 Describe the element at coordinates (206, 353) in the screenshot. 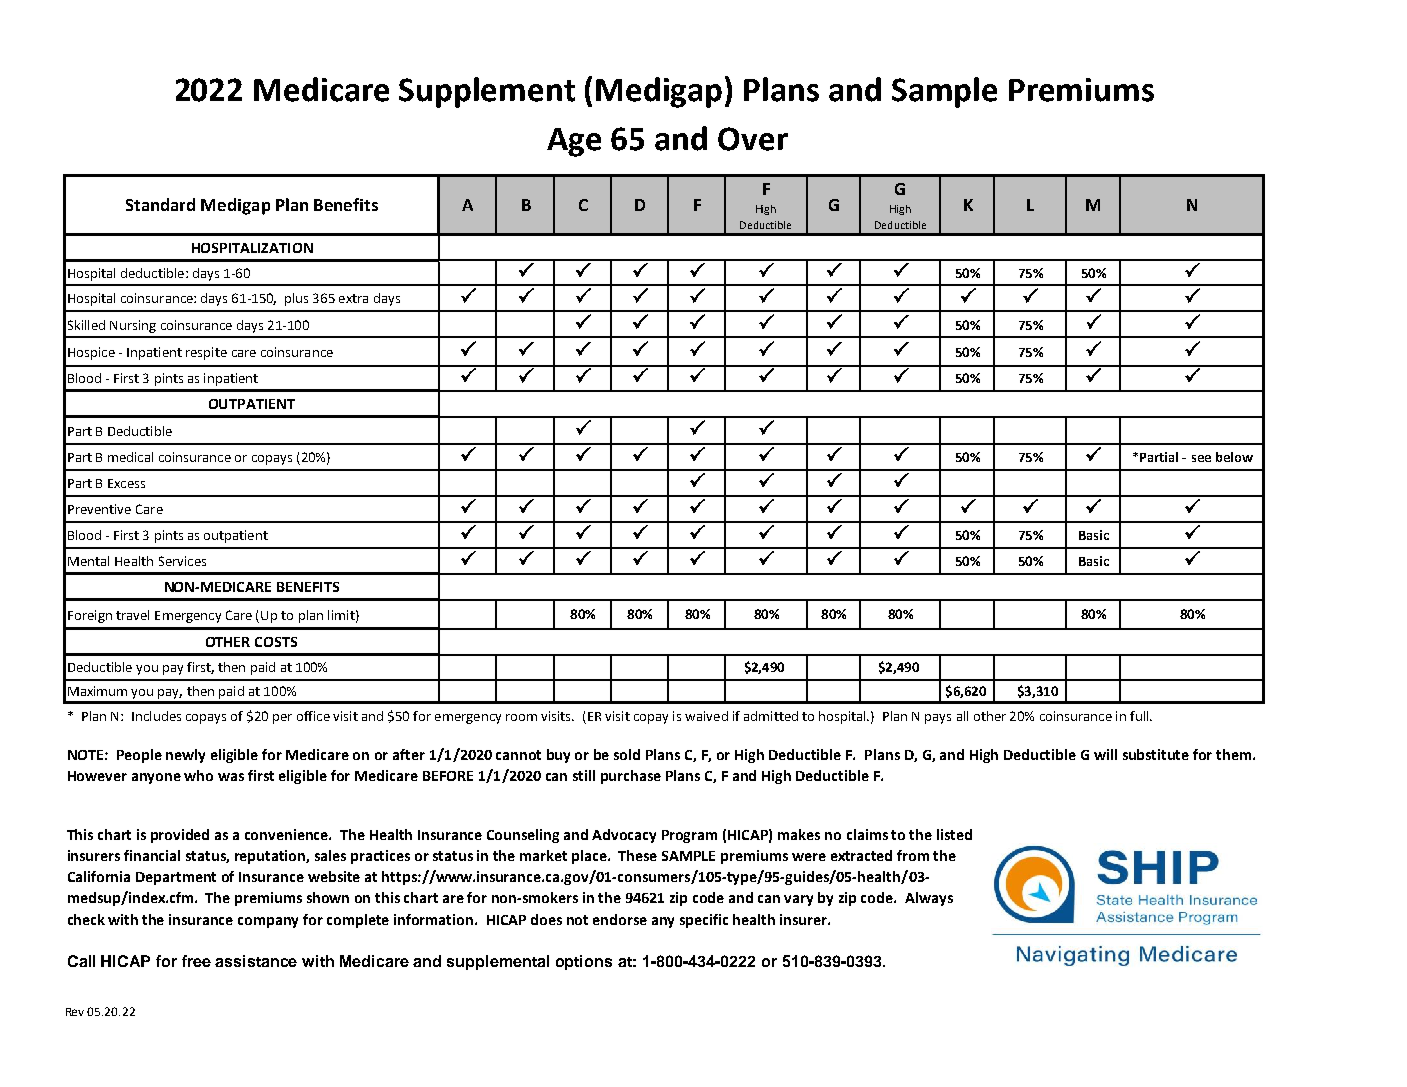

I see `respite` at that location.
